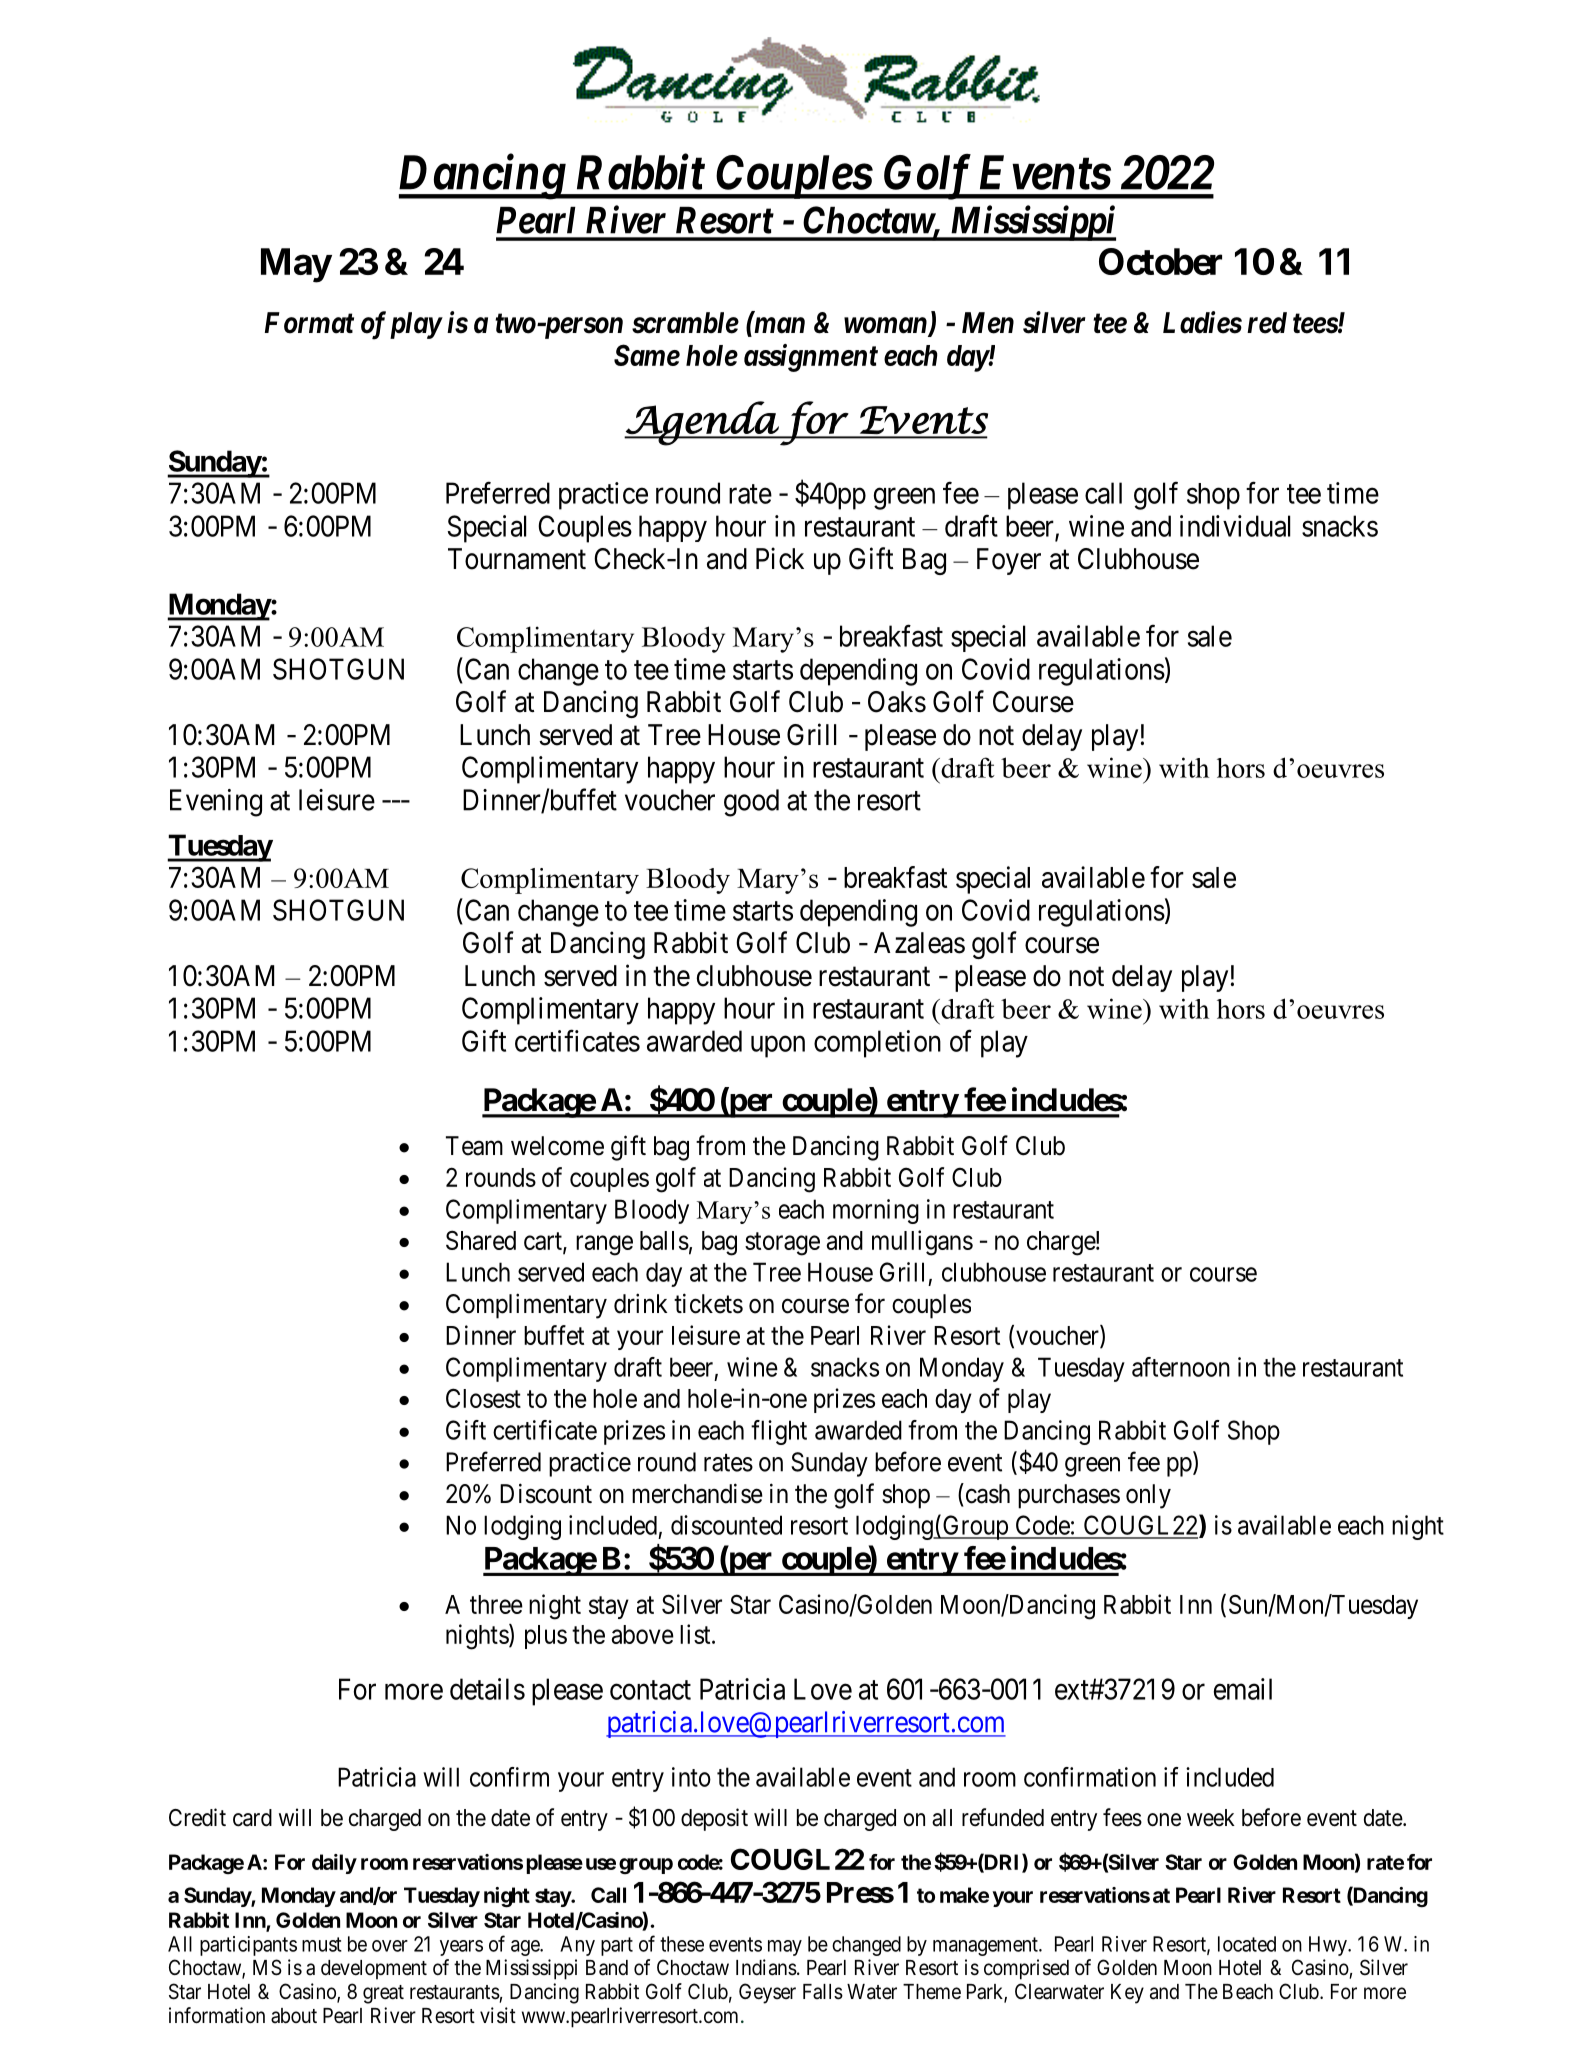  I want to click on must, so click(322, 1944).
